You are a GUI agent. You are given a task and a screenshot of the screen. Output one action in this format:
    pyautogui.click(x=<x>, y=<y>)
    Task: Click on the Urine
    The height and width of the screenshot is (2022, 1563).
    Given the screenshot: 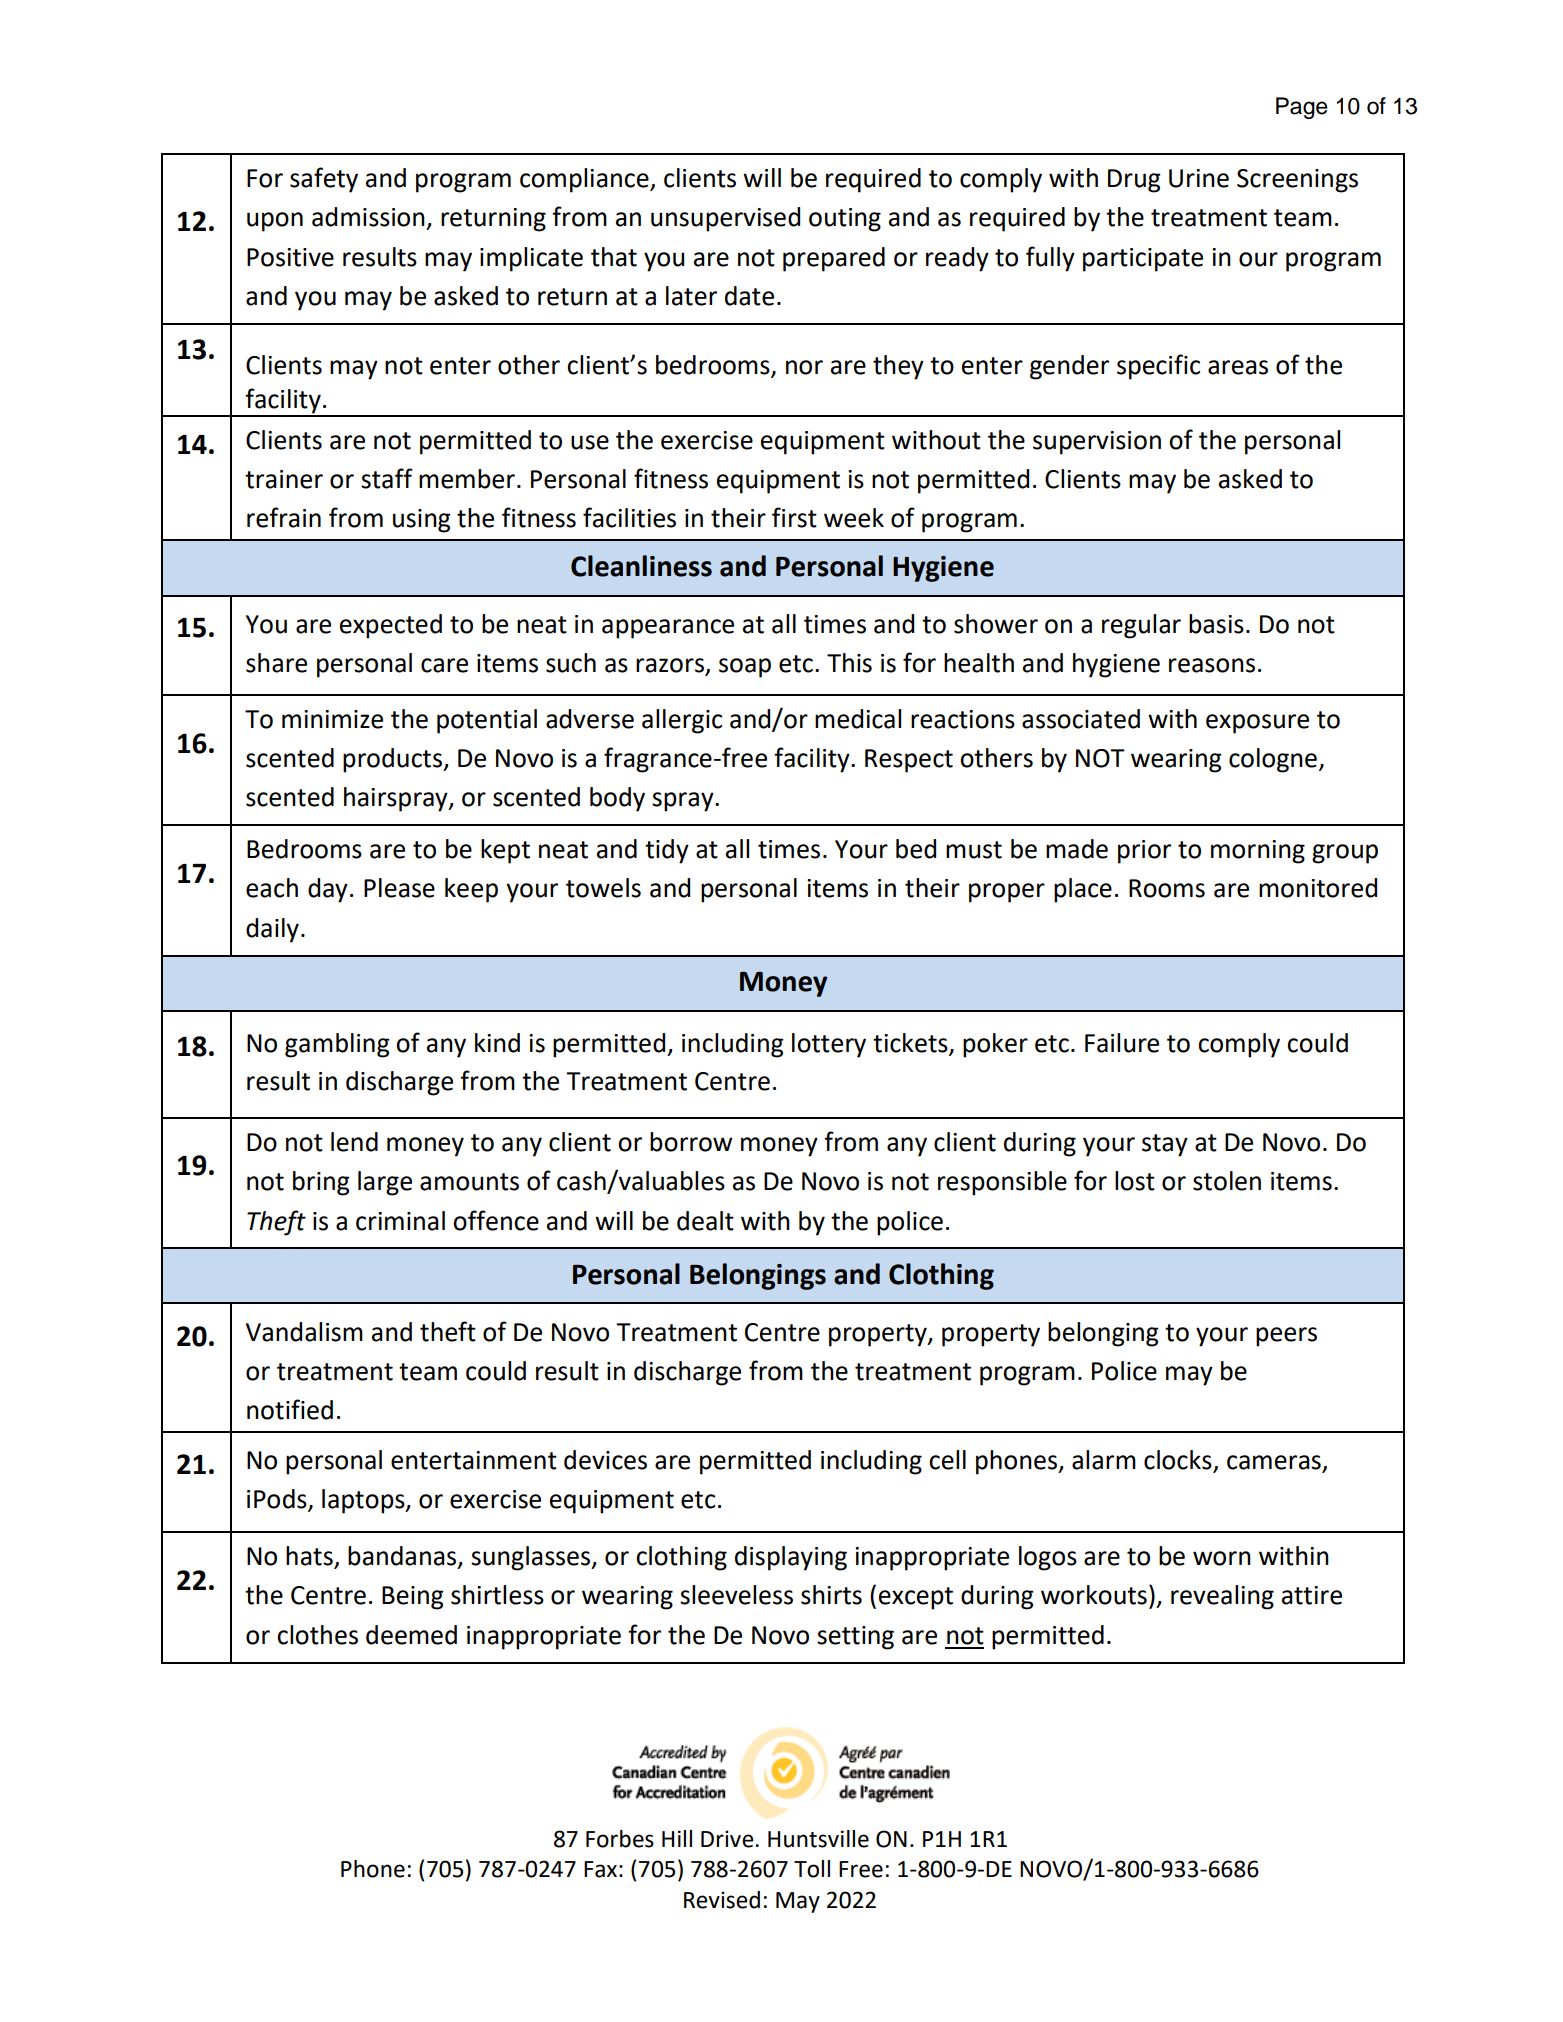 What is the action you would take?
    pyautogui.click(x=1199, y=178)
